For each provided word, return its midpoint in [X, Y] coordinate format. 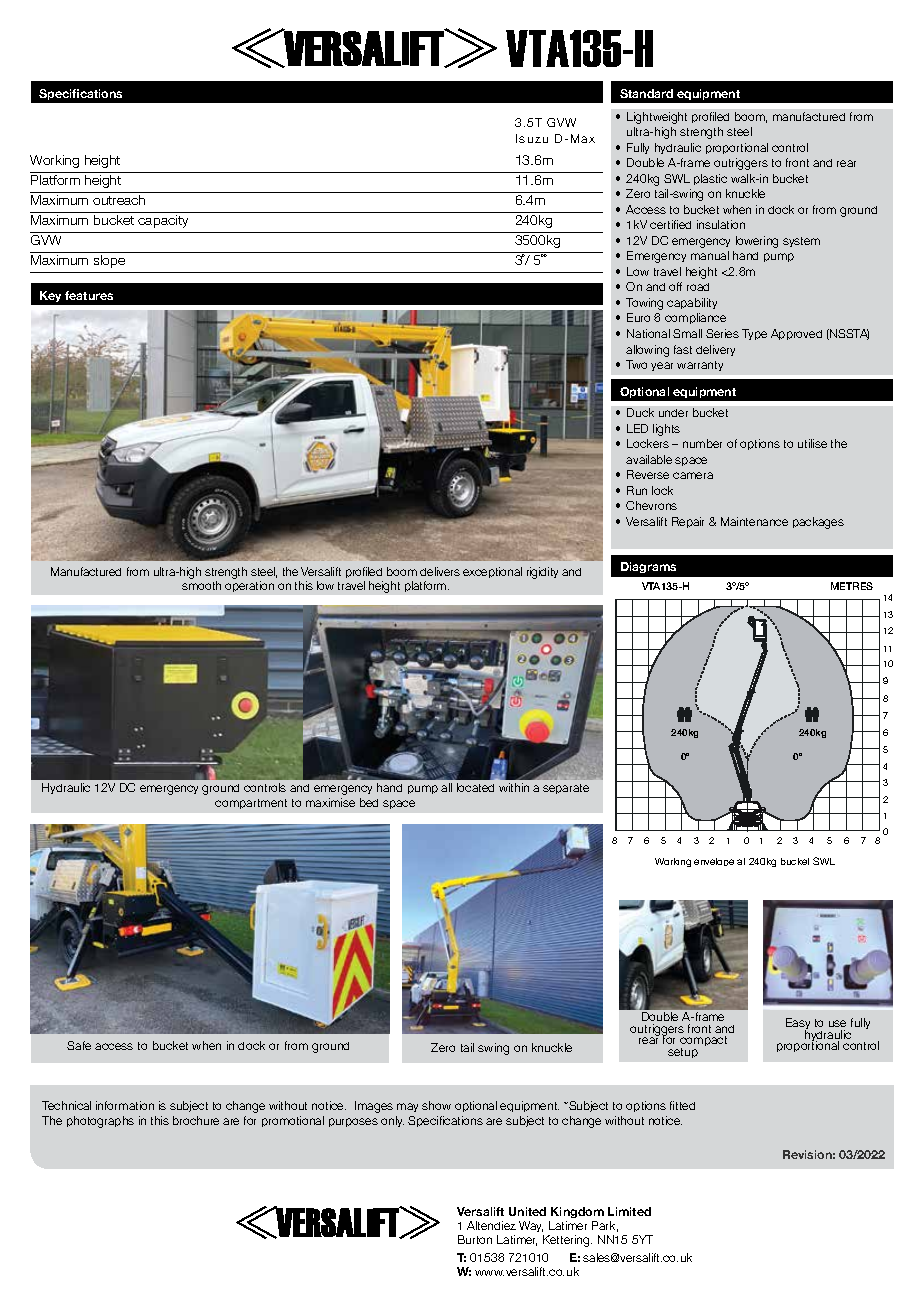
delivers [440, 571]
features [89, 295]
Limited [629, 1211]
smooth [201, 585]
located [475, 787]
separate [566, 789]
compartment [251, 804]
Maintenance [754, 521]
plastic [710, 179]
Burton [475, 1239]
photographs [100, 1122]
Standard [646, 93]
